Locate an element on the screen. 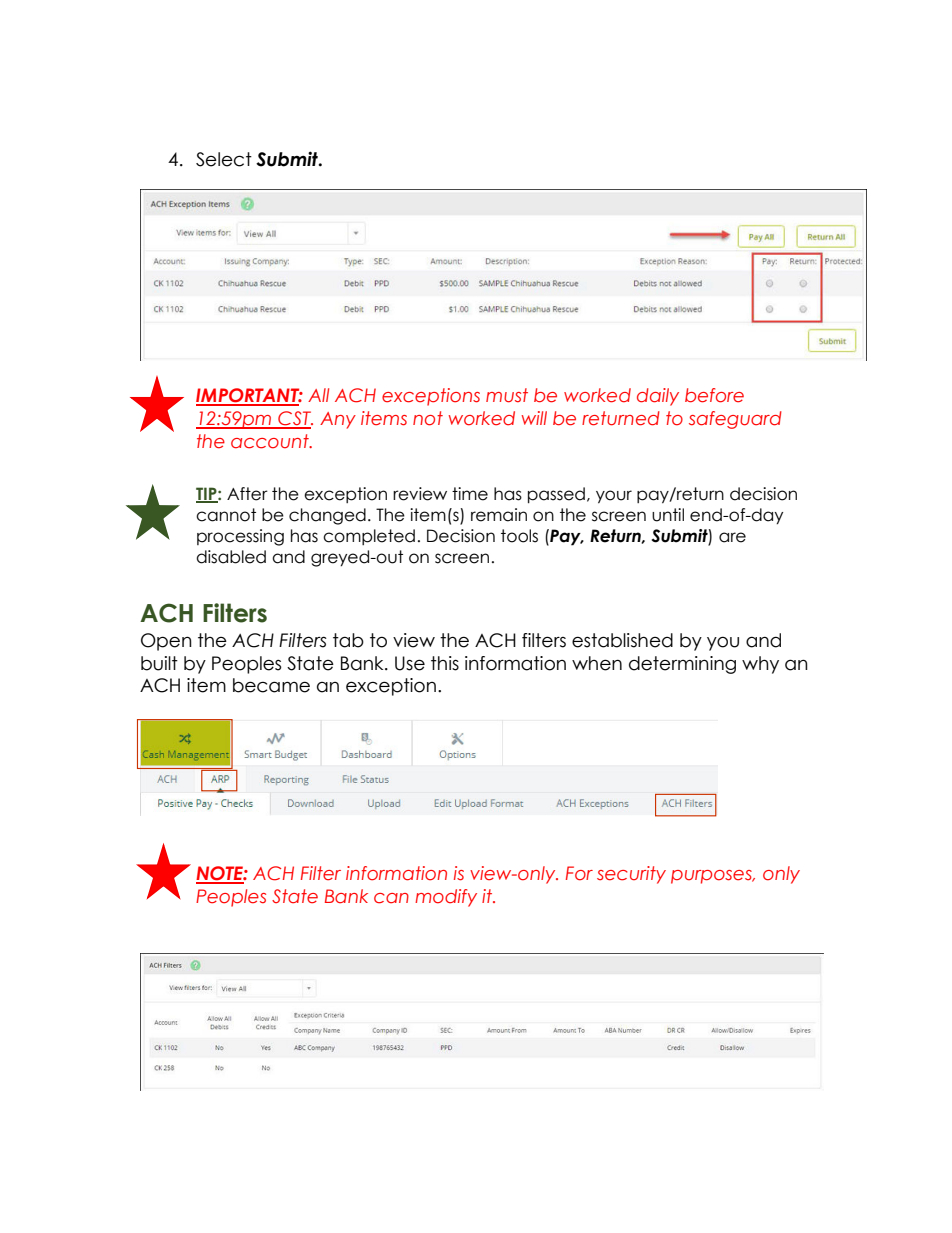 The height and width of the screenshot is (1233, 952). safeguard is located at coordinates (735, 420).
